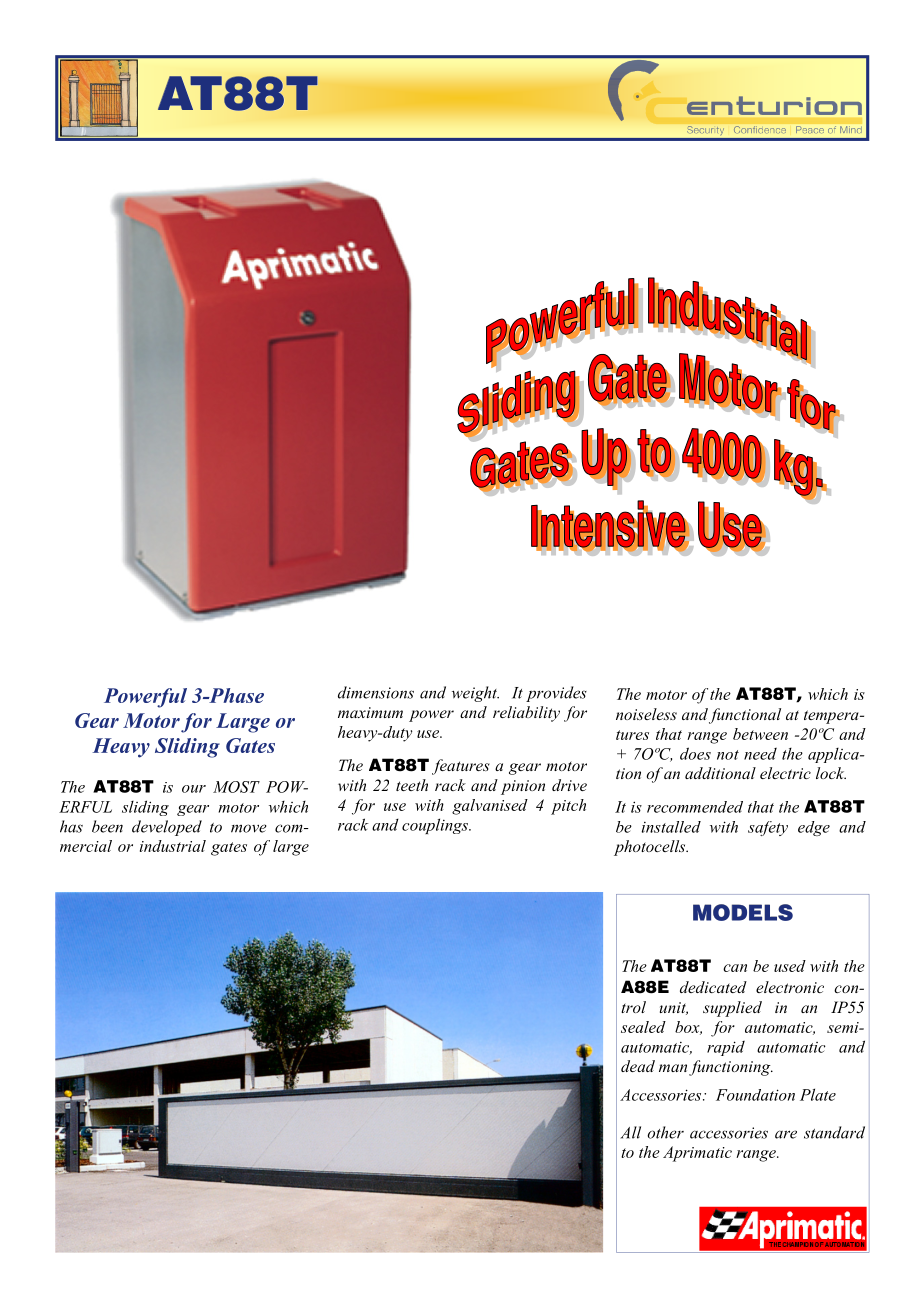  What do you see at coordinates (370, 712) in the screenshot?
I see `maximum` at bounding box center [370, 712].
